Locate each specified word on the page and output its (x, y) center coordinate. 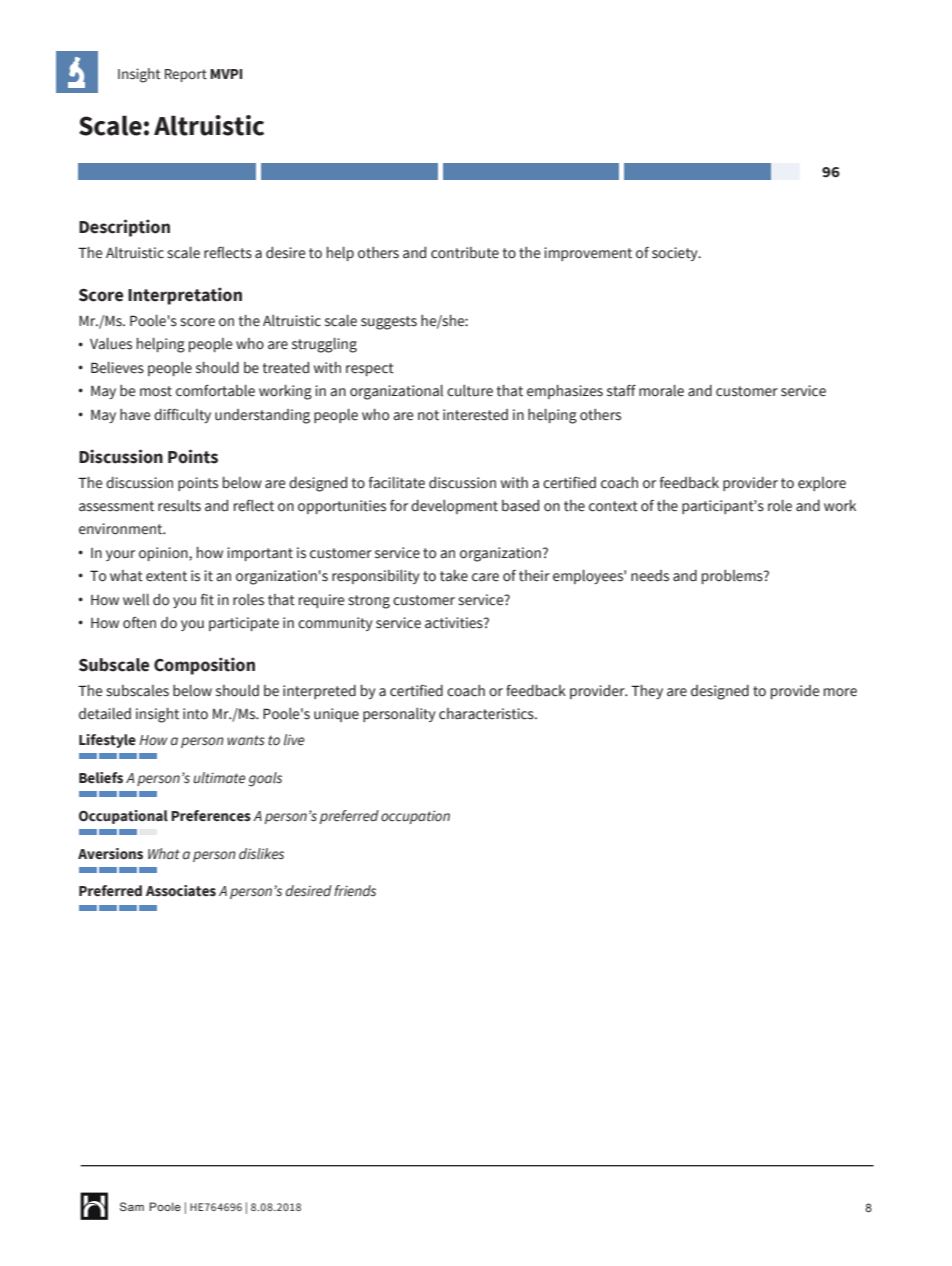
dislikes (261, 854)
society (676, 254)
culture (470, 391)
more (840, 692)
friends (355, 891)
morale (661, 391)
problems (733, 577)
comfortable (215, 391)
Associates (181, 891)
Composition (204, 666)
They (647, 692)
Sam (132, 1206)
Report (186, 75)
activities (455, 623)
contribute (465, 253)
